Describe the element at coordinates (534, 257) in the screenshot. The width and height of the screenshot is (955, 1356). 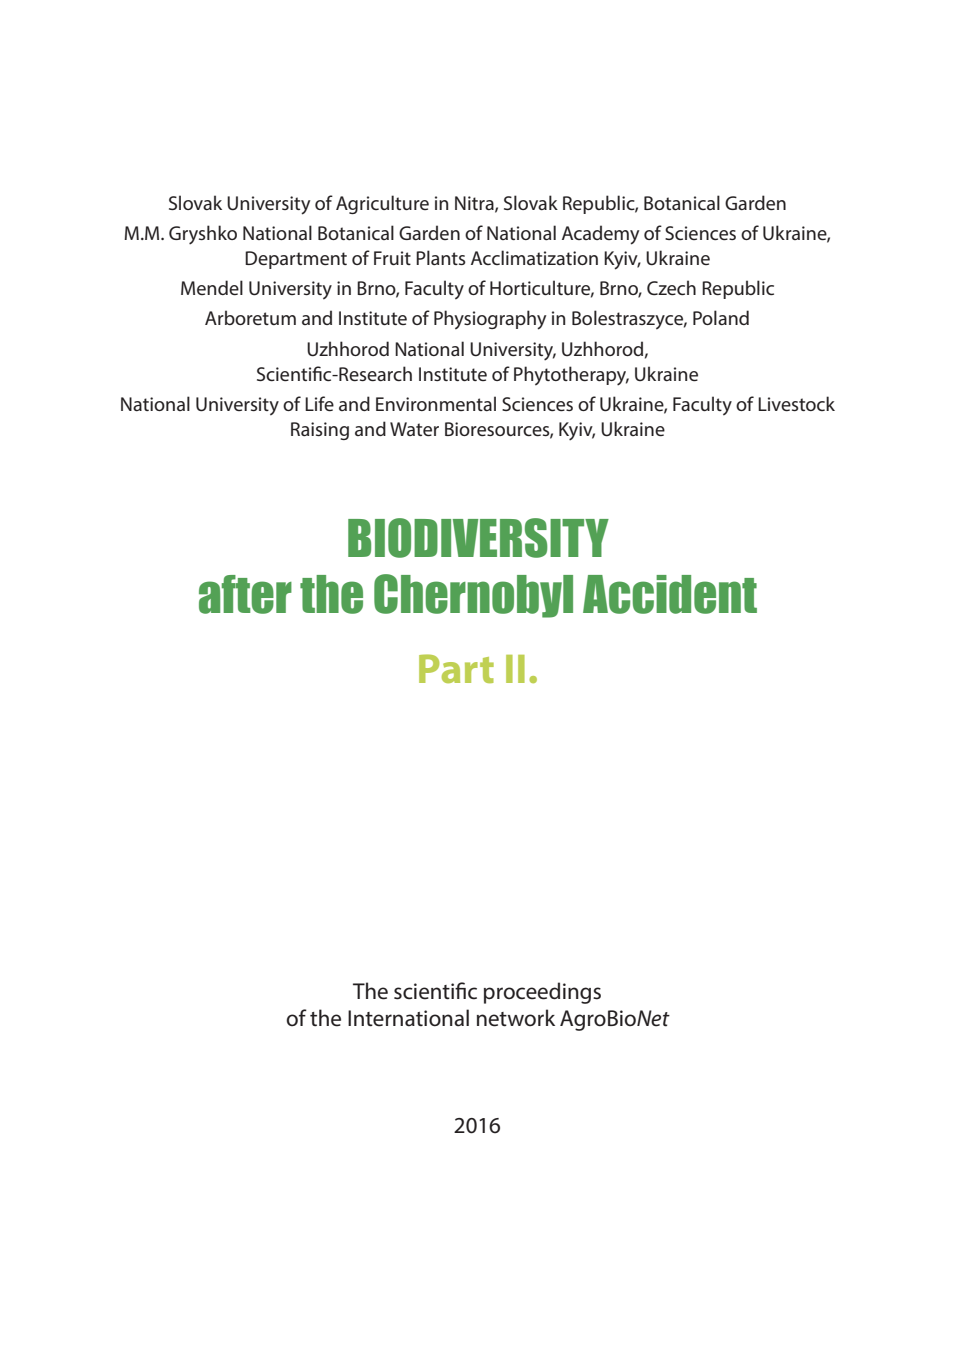
I see `Acclimatization` at that location.
